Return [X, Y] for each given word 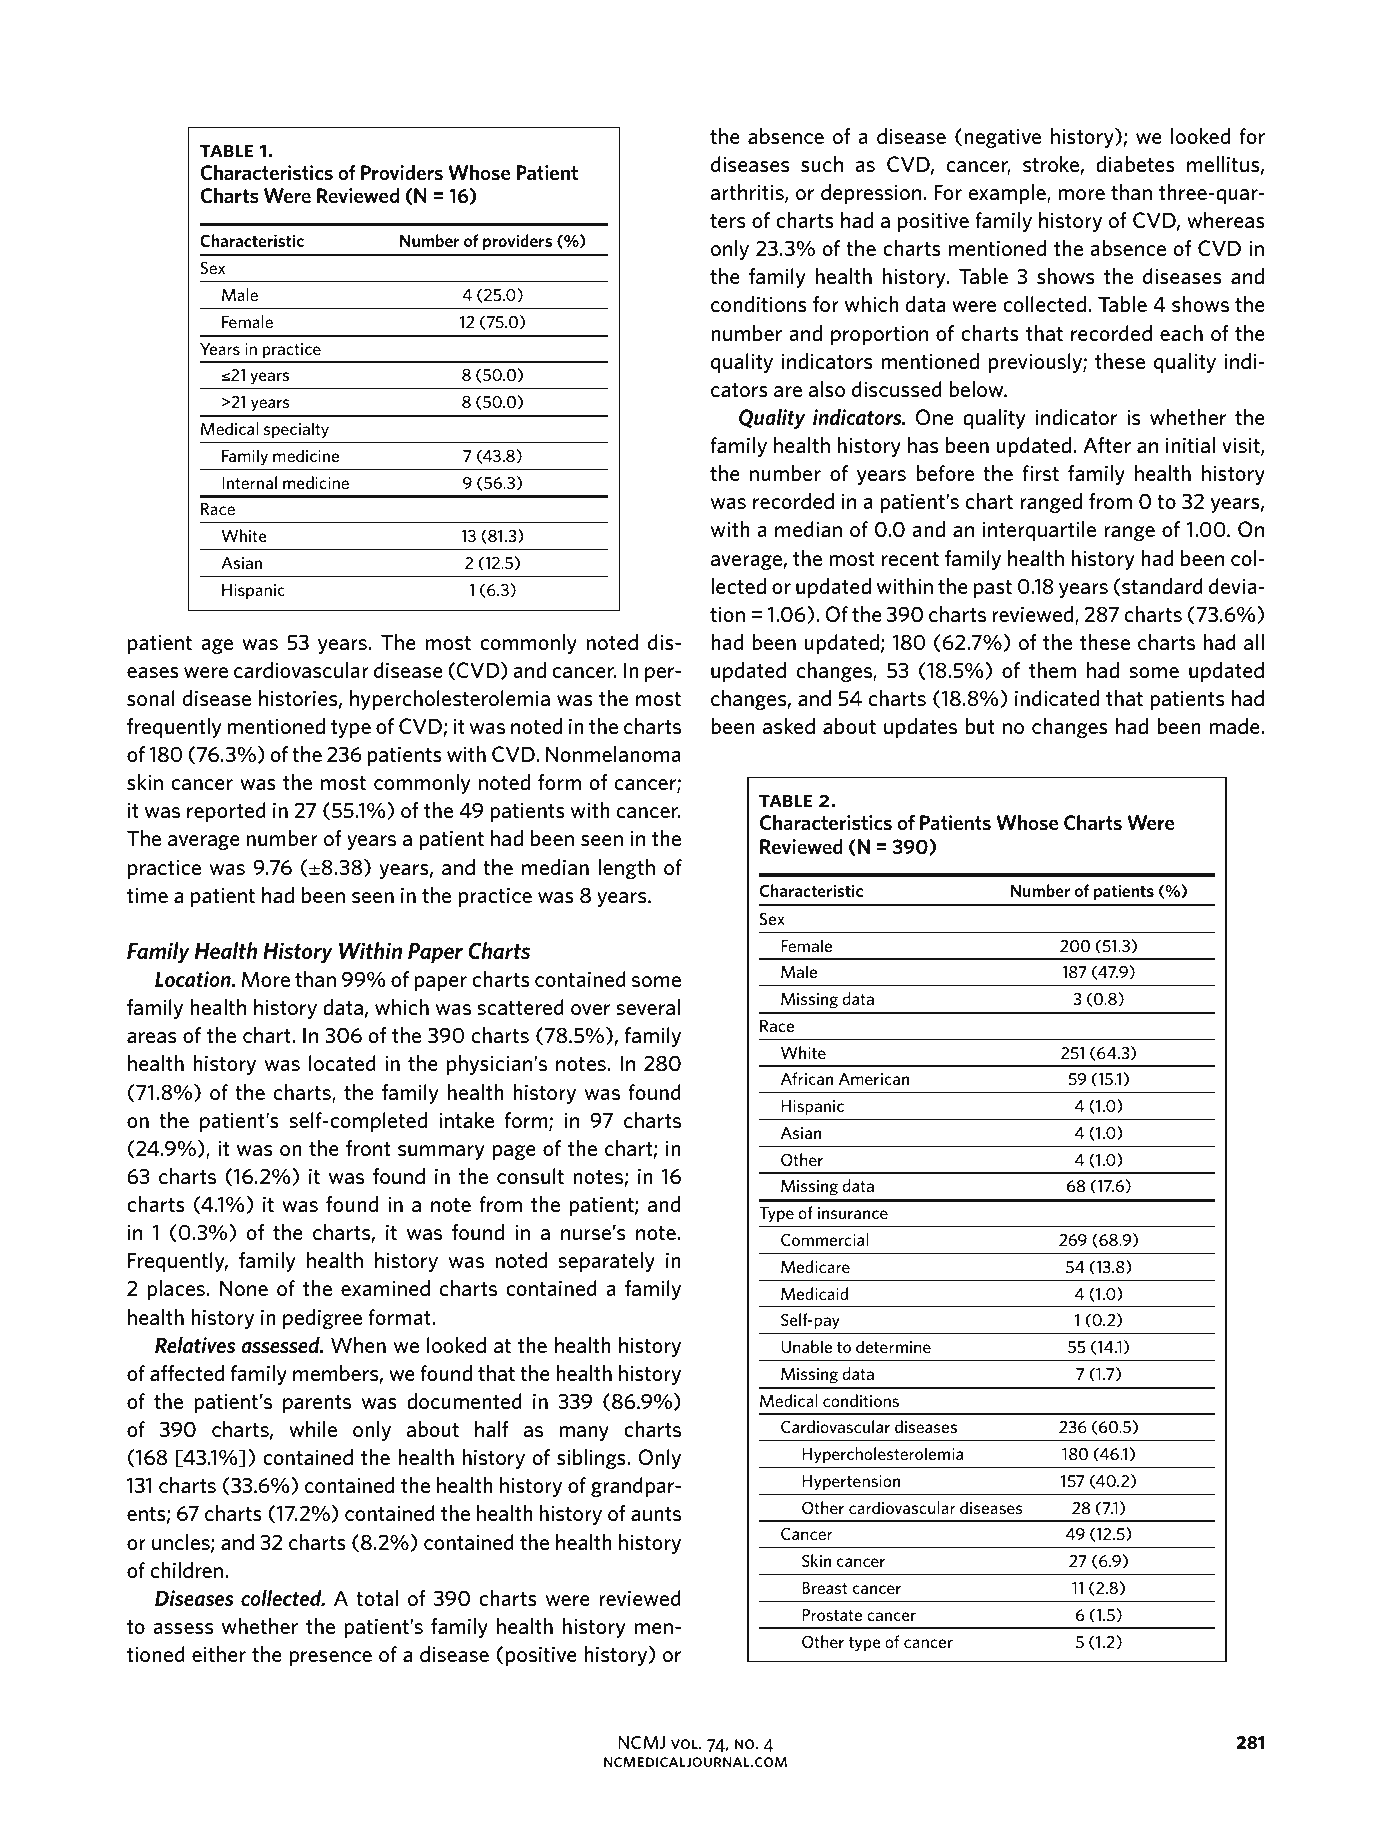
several [648, 1007]
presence [330, 1658]
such [822, 164]
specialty [296, 430]
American [874, 1079]
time [147, 895]
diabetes [1135, 164]
